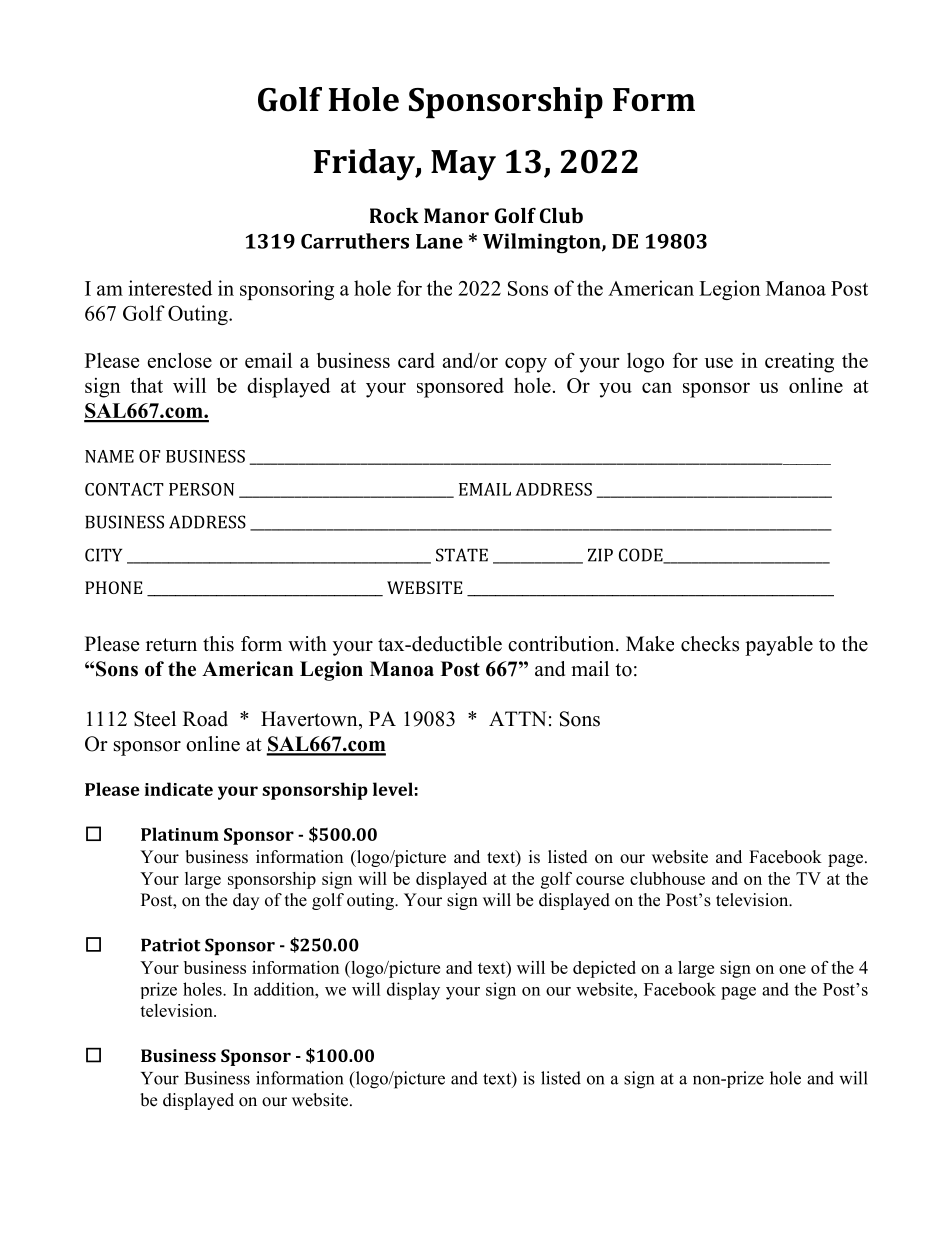  What do you see at coordinates (543, 243) in the screenshot?
I see `Wilmington` at bounding box center [543, 243].
